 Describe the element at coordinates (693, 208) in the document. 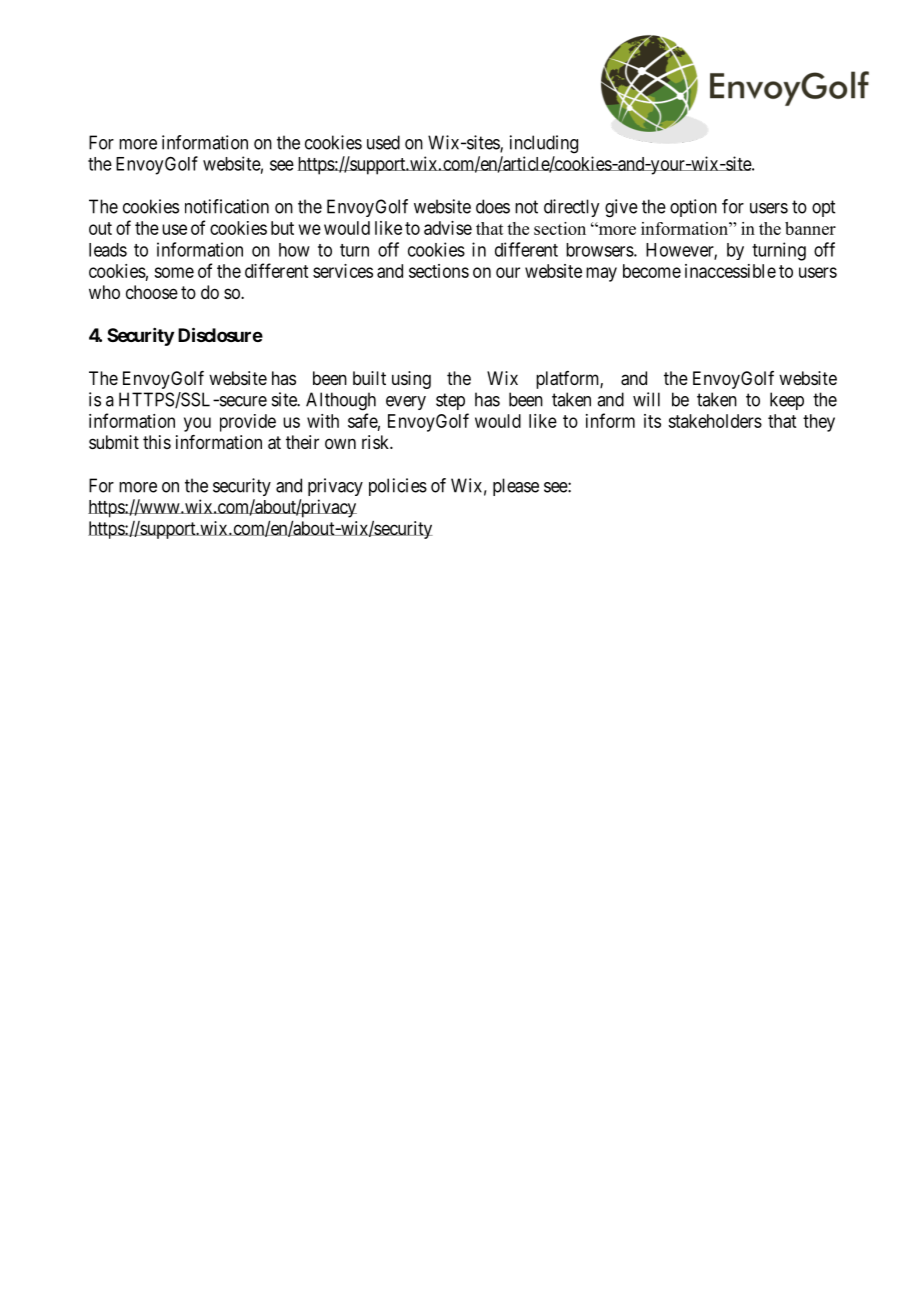

I see `option` at that location.
